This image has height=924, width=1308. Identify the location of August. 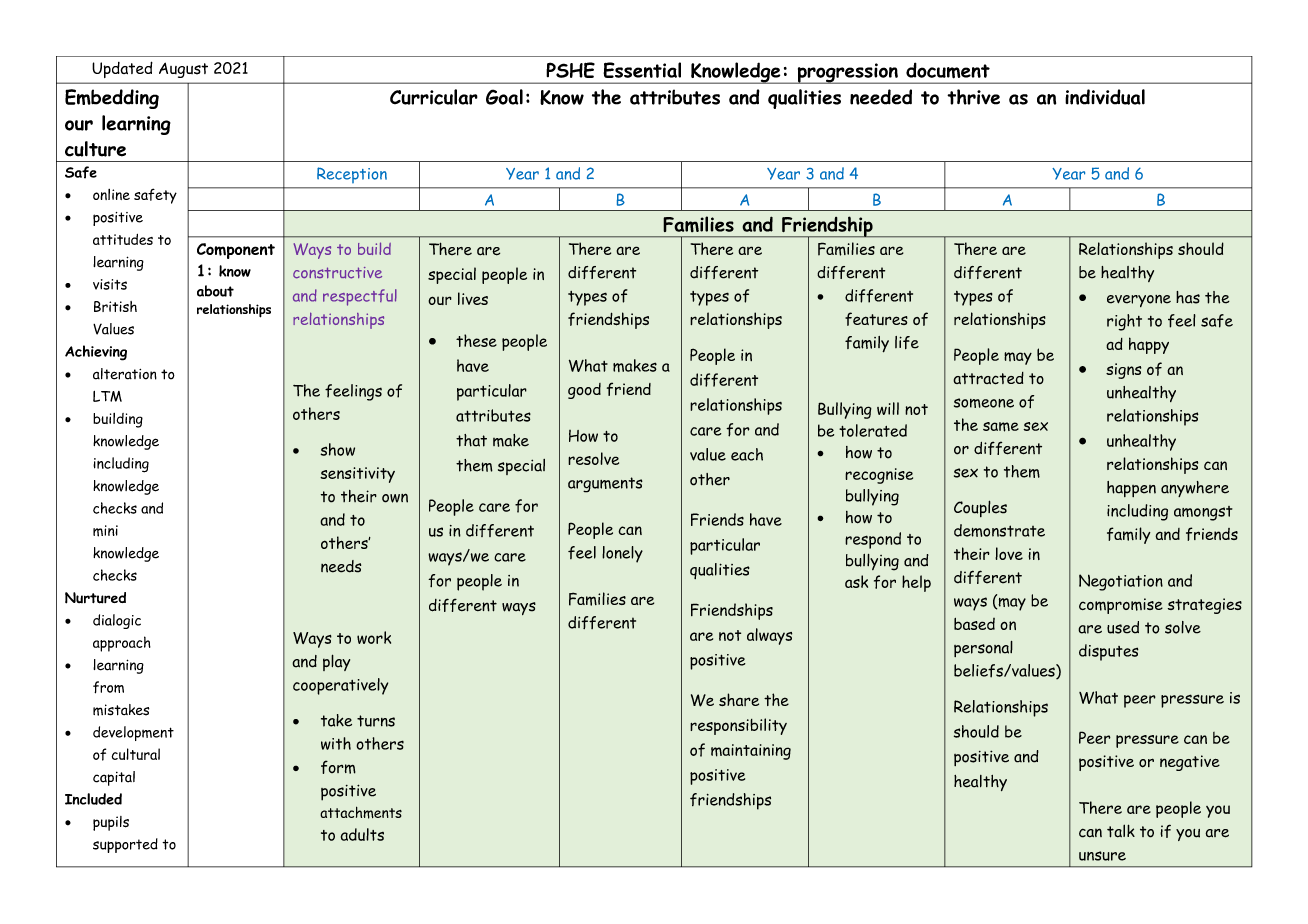
(183, 70).
